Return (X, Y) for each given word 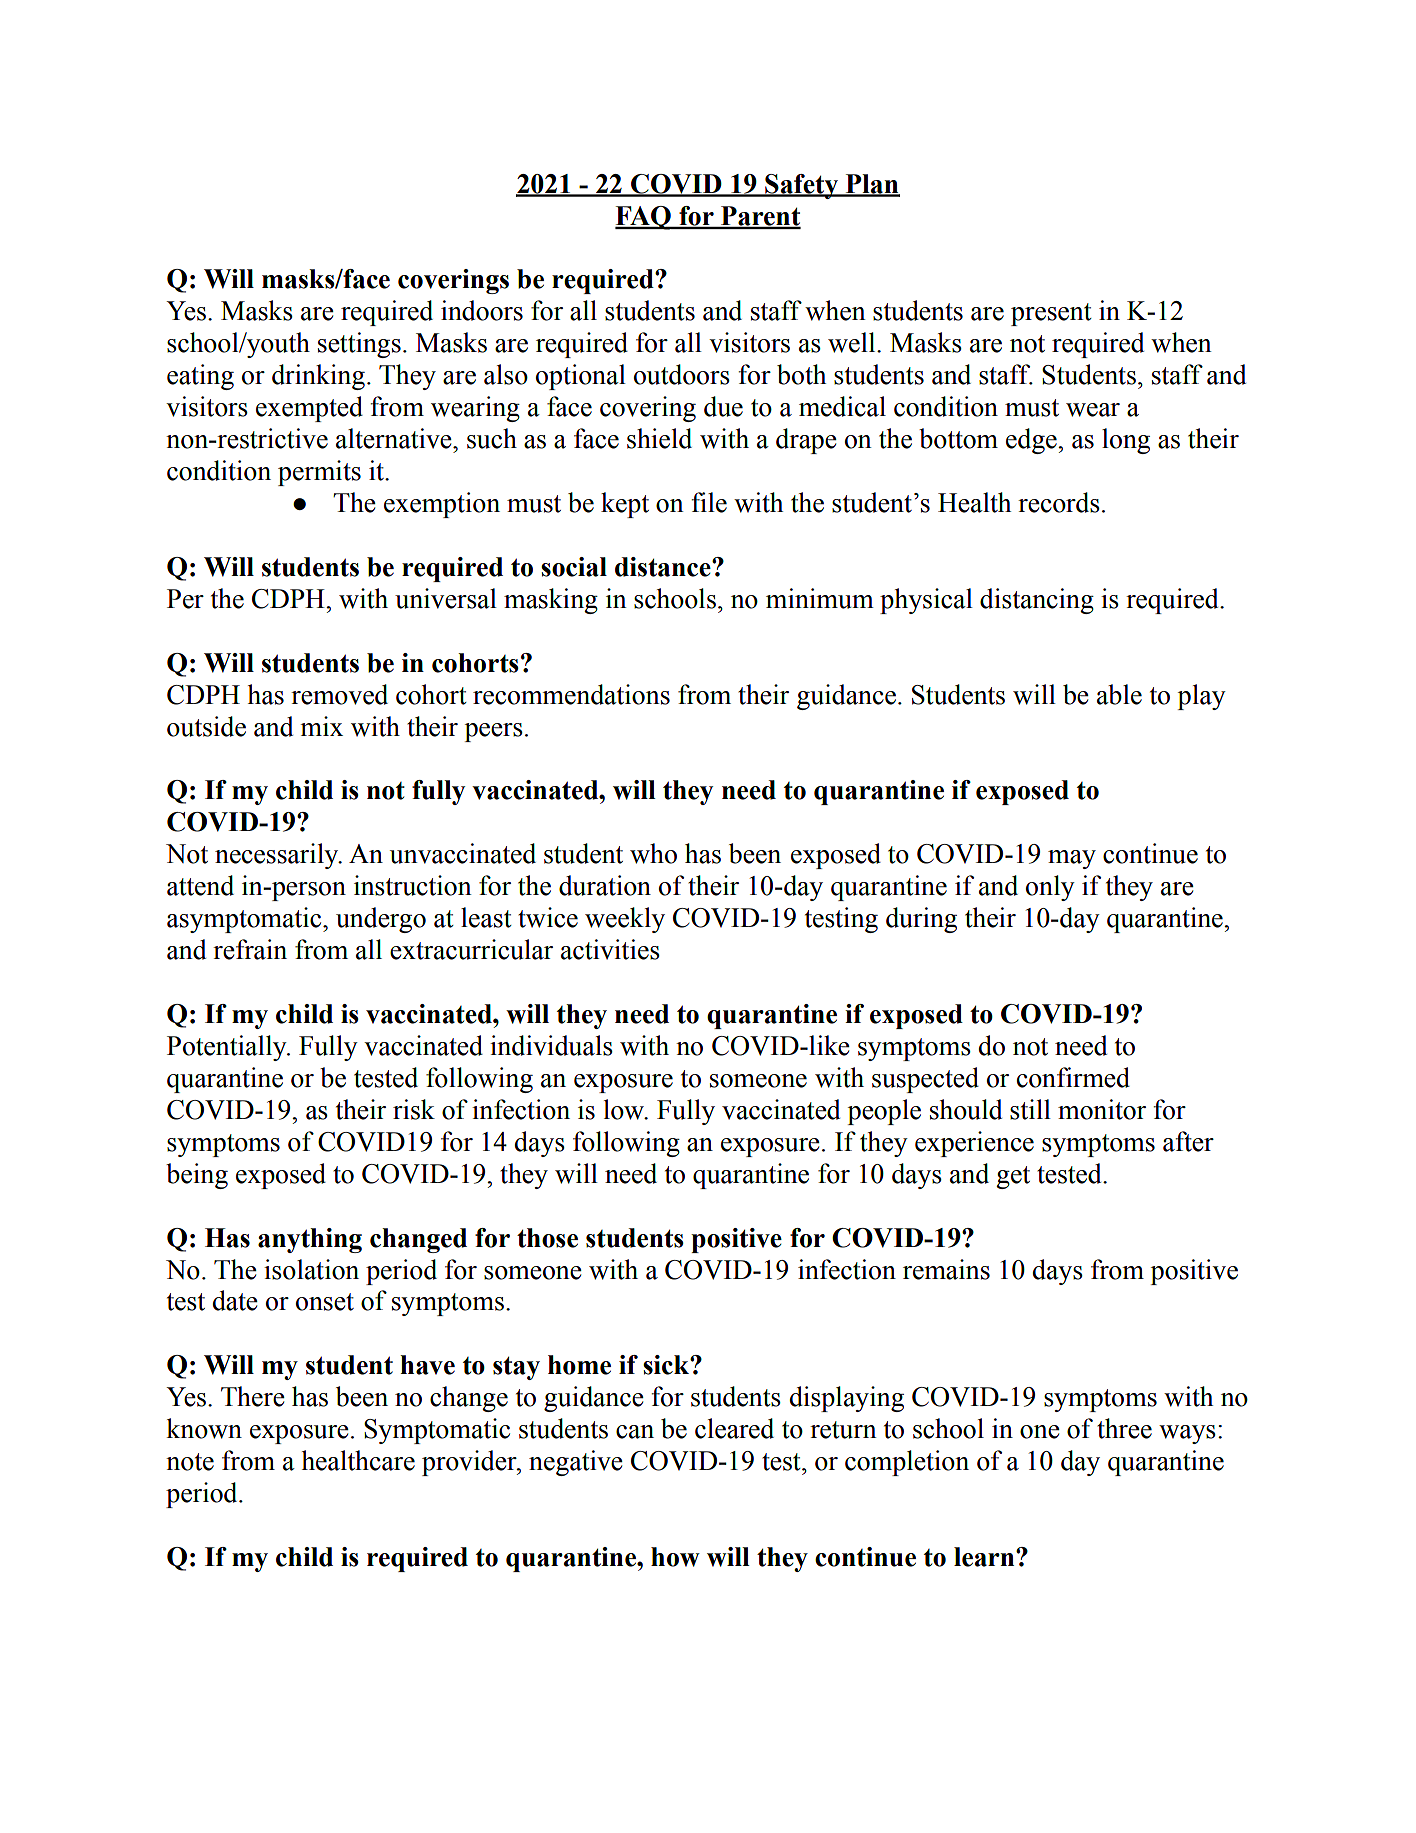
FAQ (644, 218)
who (653, 853)
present (1051, 314)
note (190, 1462)
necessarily (278, 856)
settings (359, 345)
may (1072, 859)
